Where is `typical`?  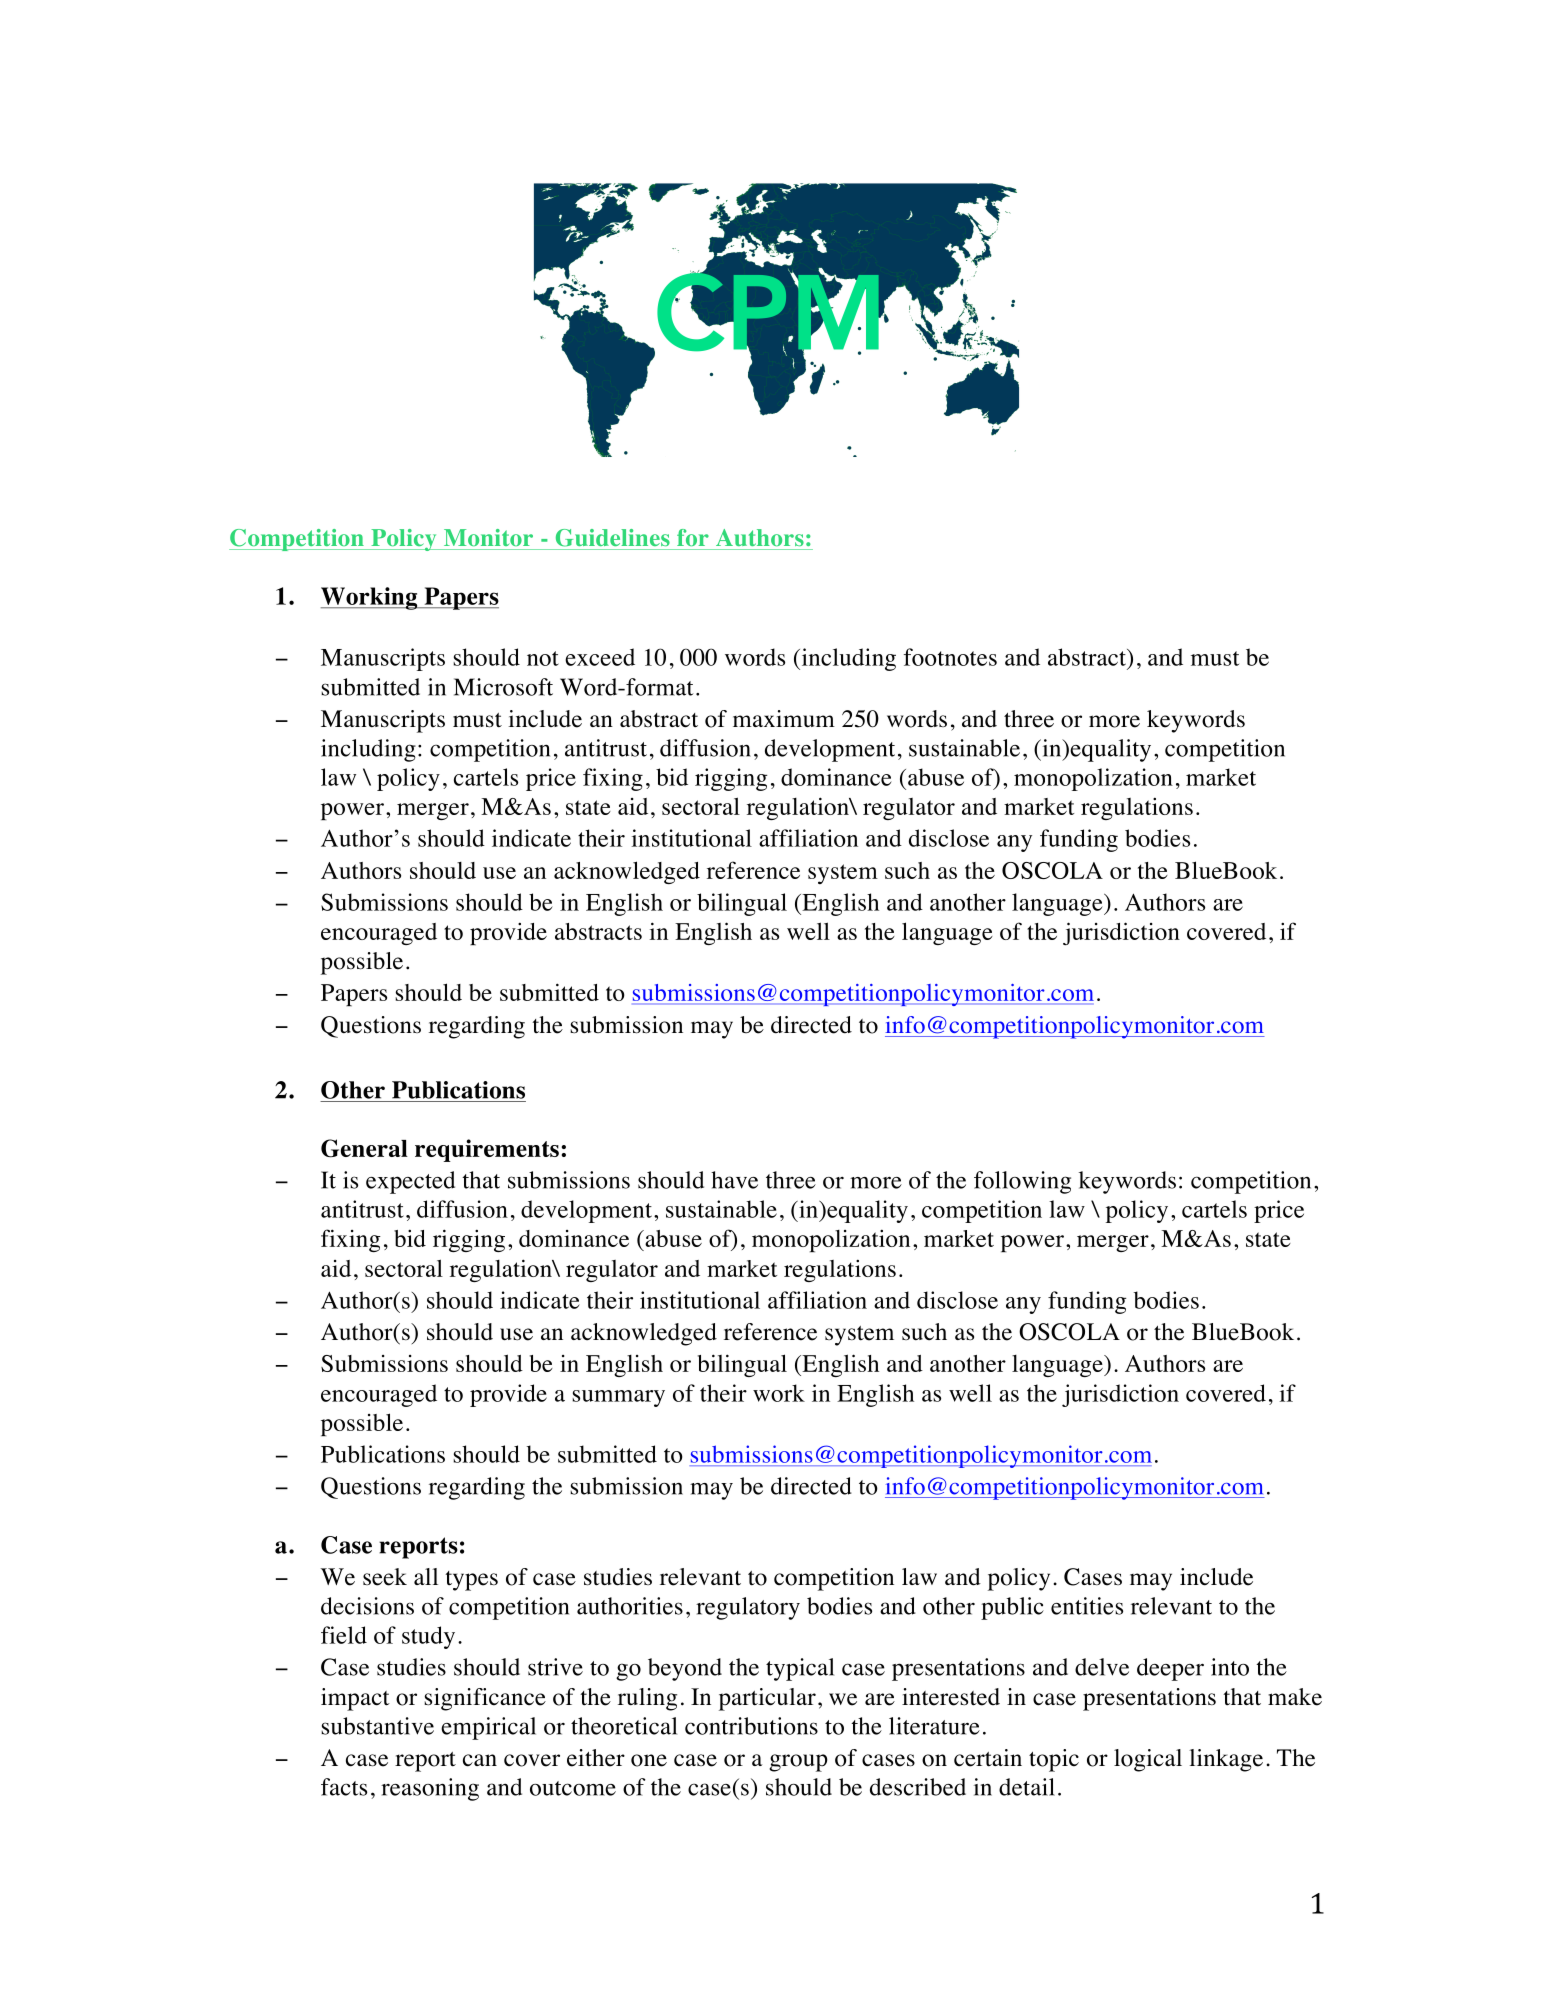
typical is located at coordinates (800, 1669).
